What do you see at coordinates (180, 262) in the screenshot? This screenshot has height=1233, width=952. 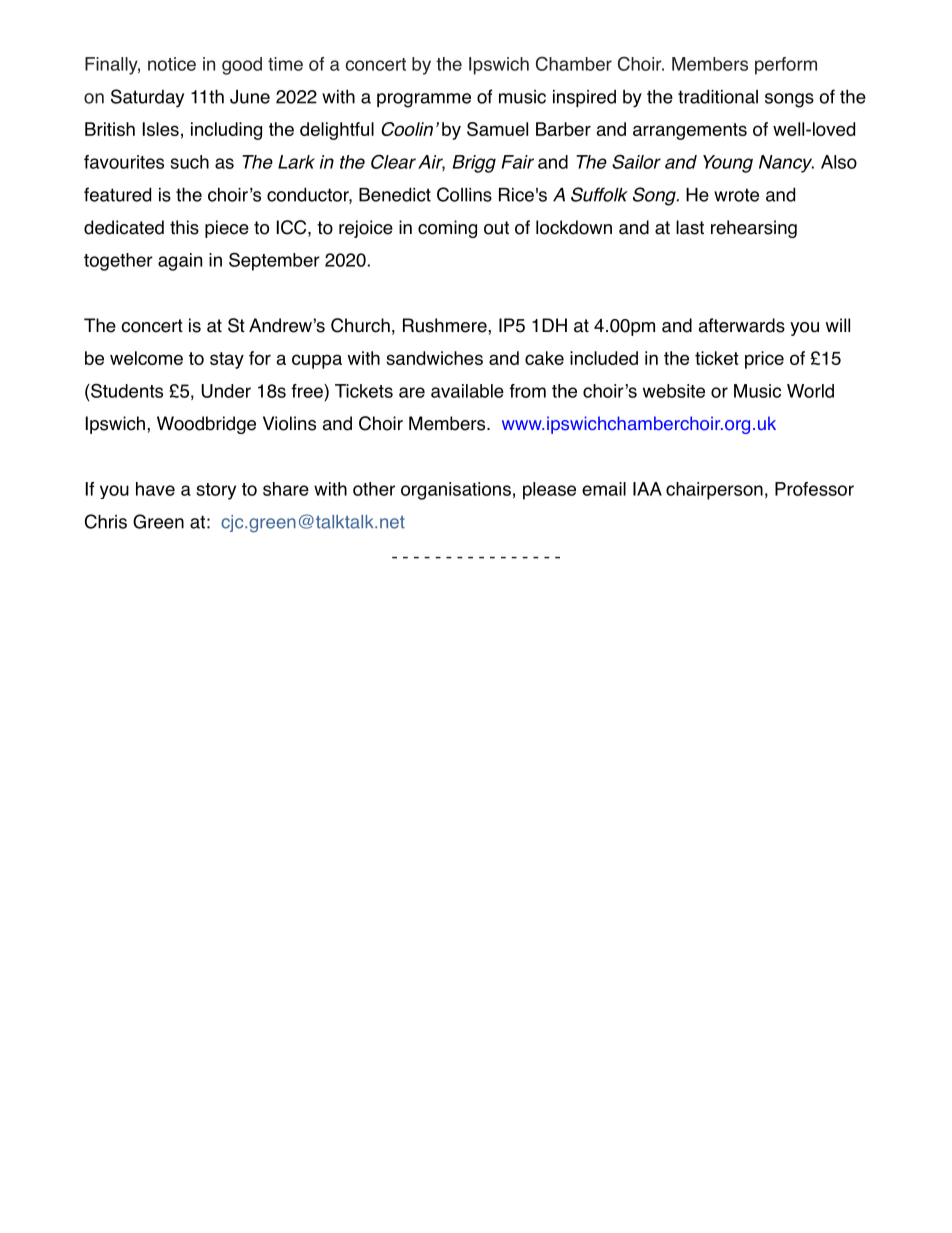 I see `again` at bounding box center [180, 262].
